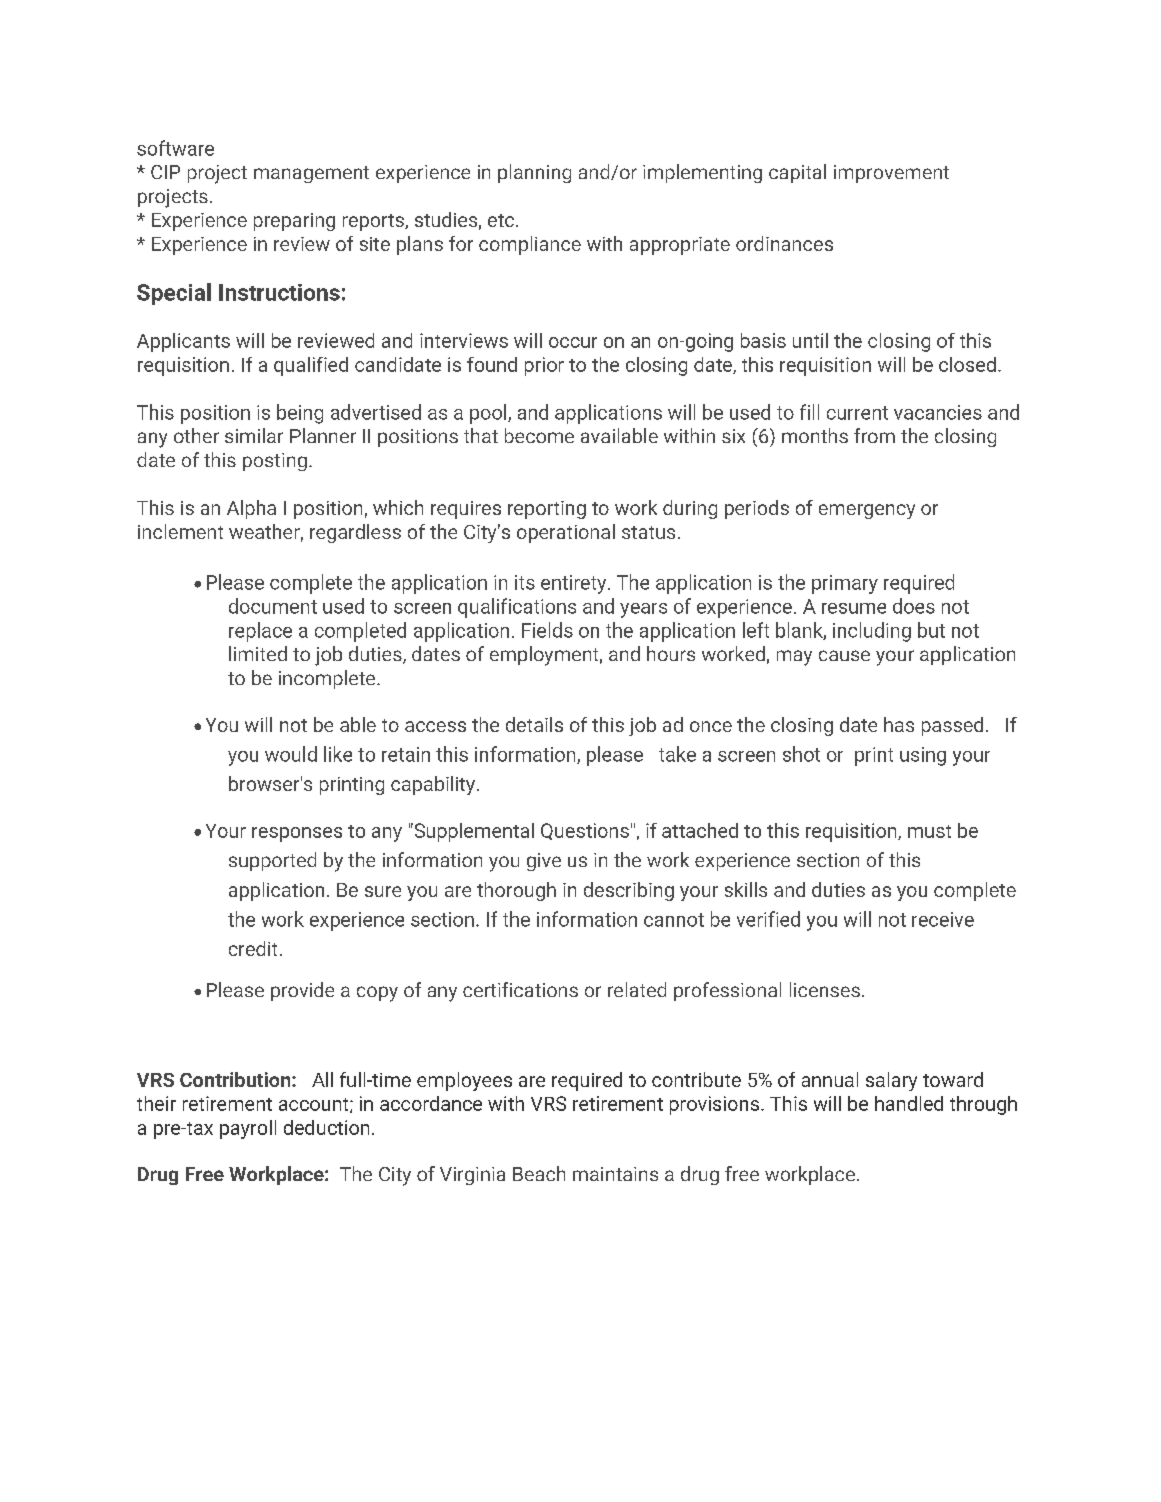  Describe the element at coordinates (539, 1173) in the document. I see `Beach` at that location.
